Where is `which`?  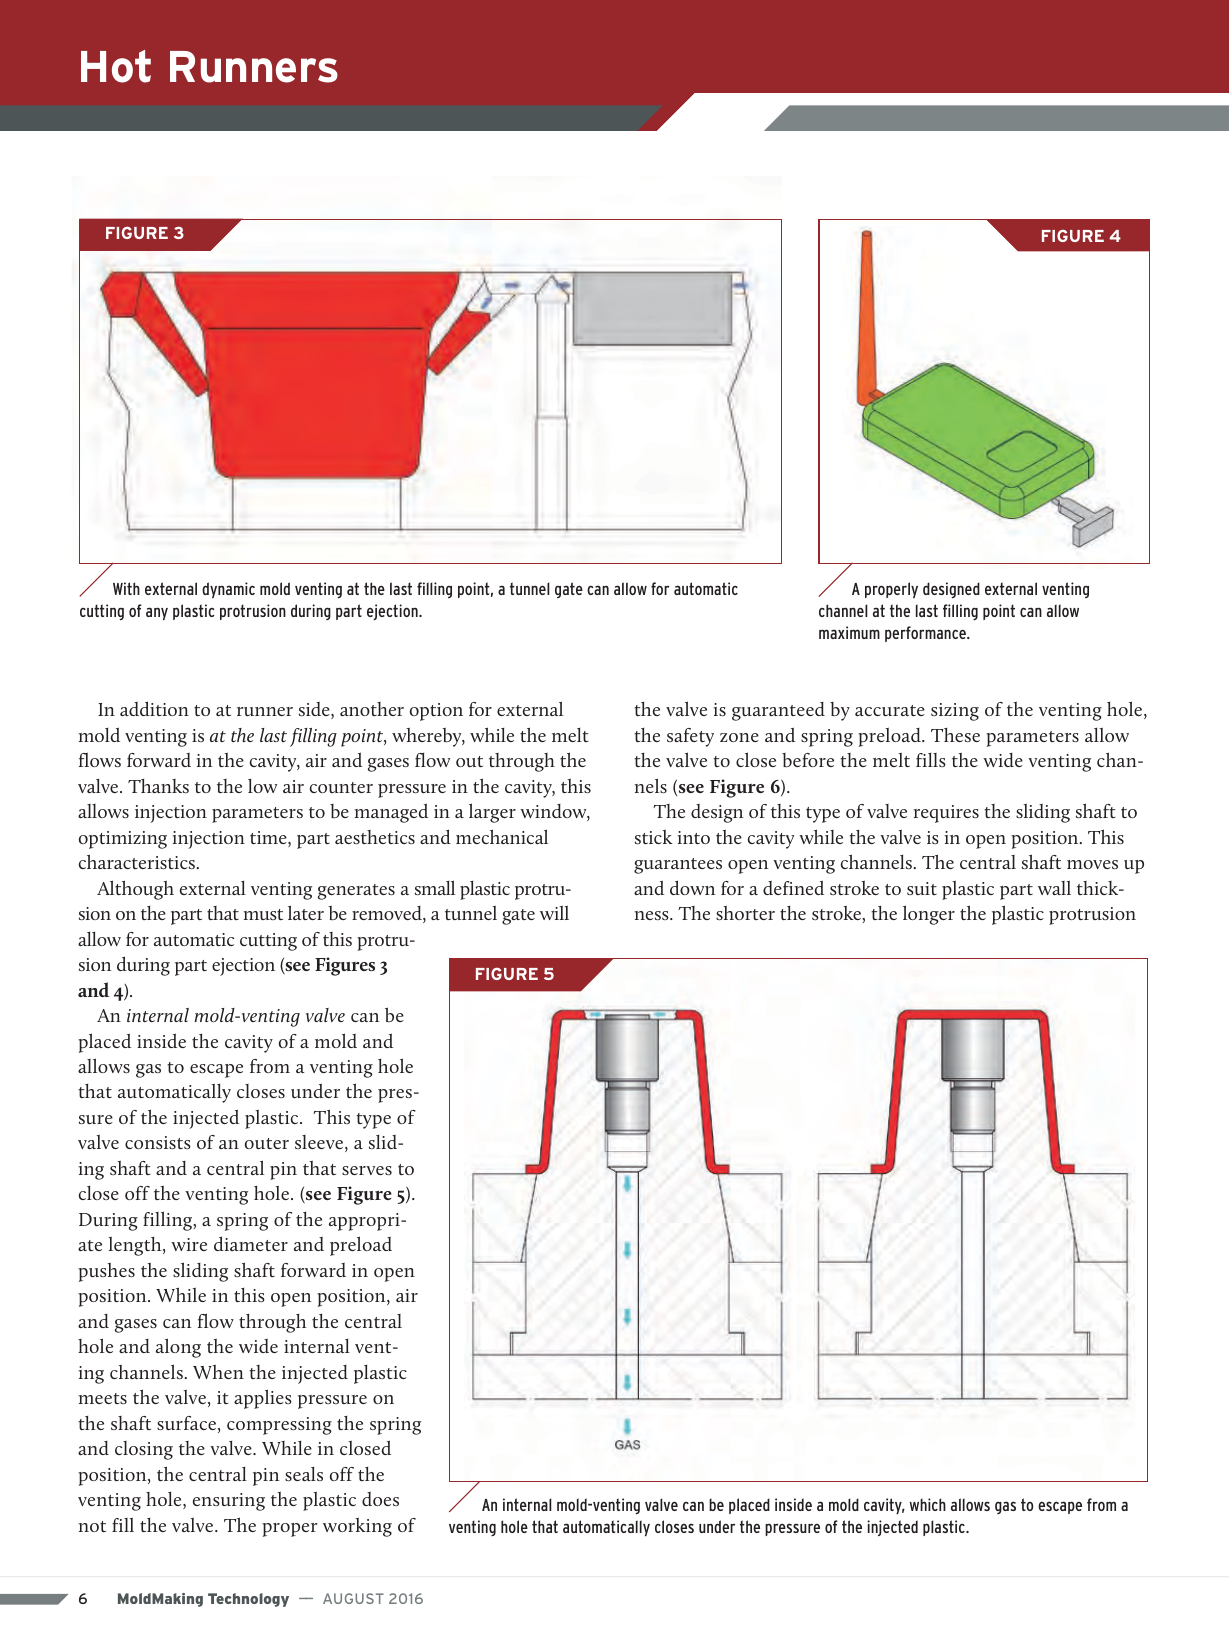 which is located at coordinates (928, 1504).
